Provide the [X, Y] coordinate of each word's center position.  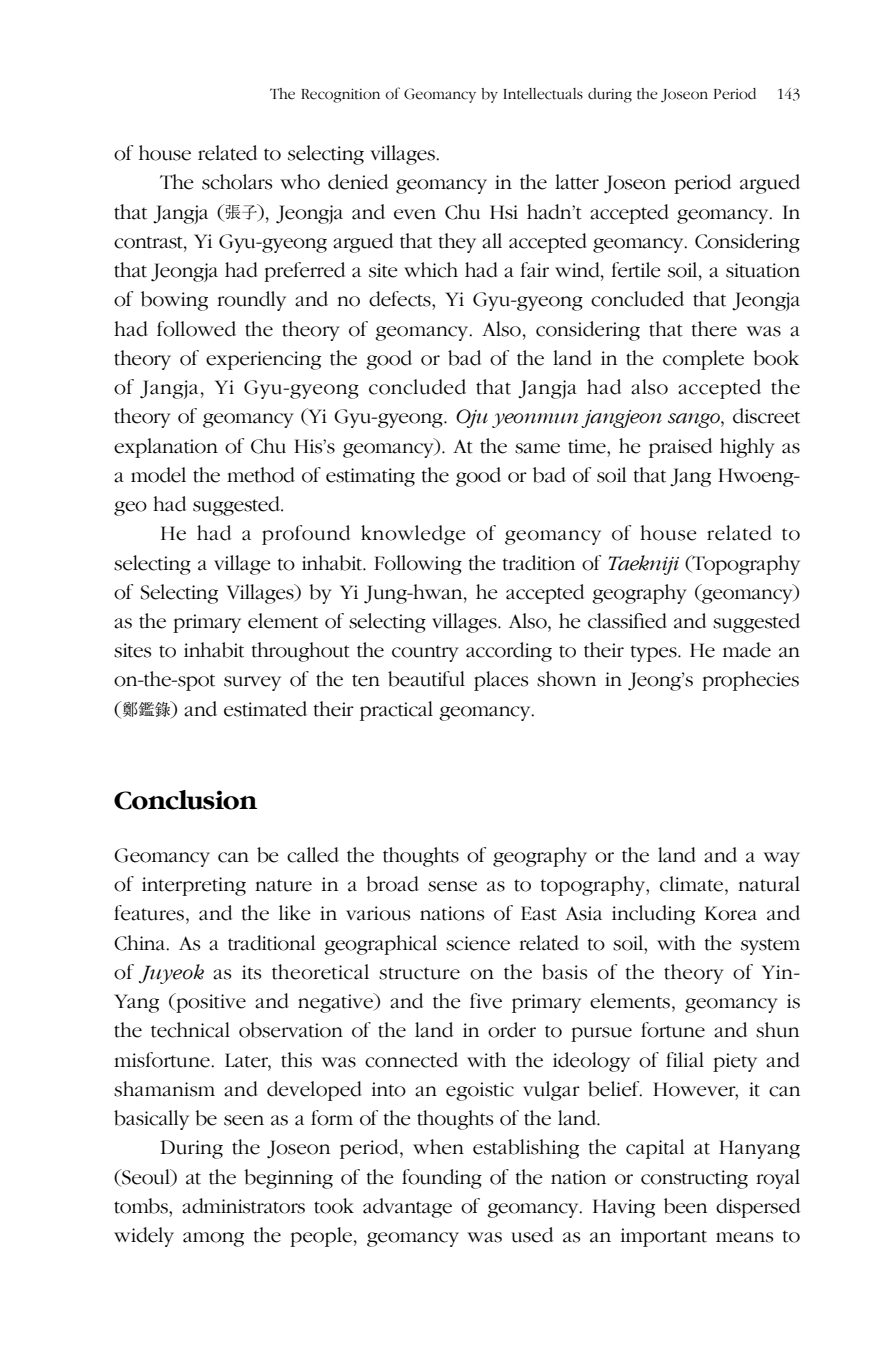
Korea [731, 913]
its [251, 972]
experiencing [263, 360]
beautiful [426, 679]
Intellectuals [543, 94]
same [537, 448]
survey [252, 683]
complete [703, 360]
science [478, 943]
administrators [243, 1206]
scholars [237, 182]
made [747, 650]
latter [577, 182]
